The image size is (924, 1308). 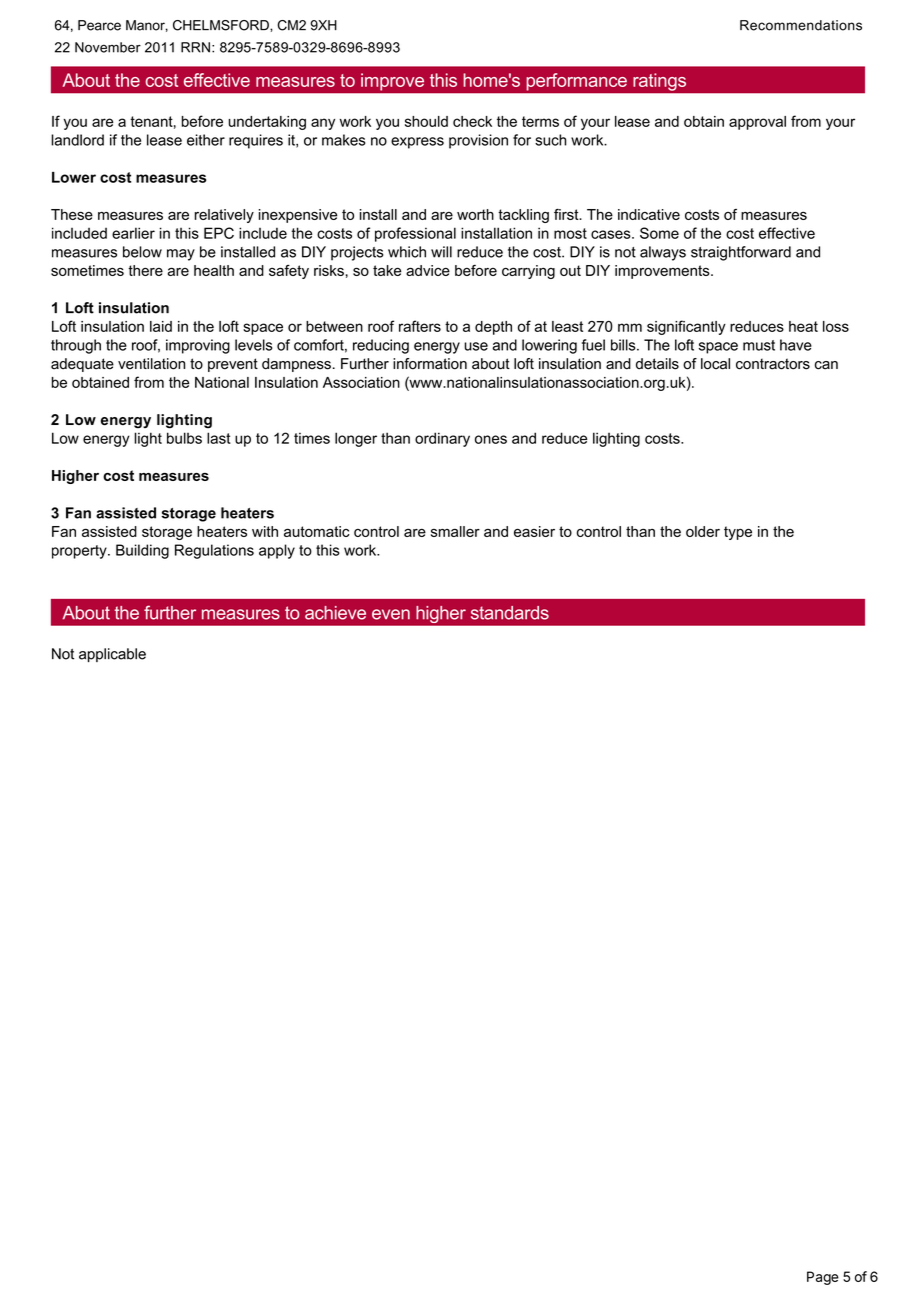 What do you see at coordinates (823, 1278) in the screenshot?
I see `Page` at bounding box center [823, 1278].
